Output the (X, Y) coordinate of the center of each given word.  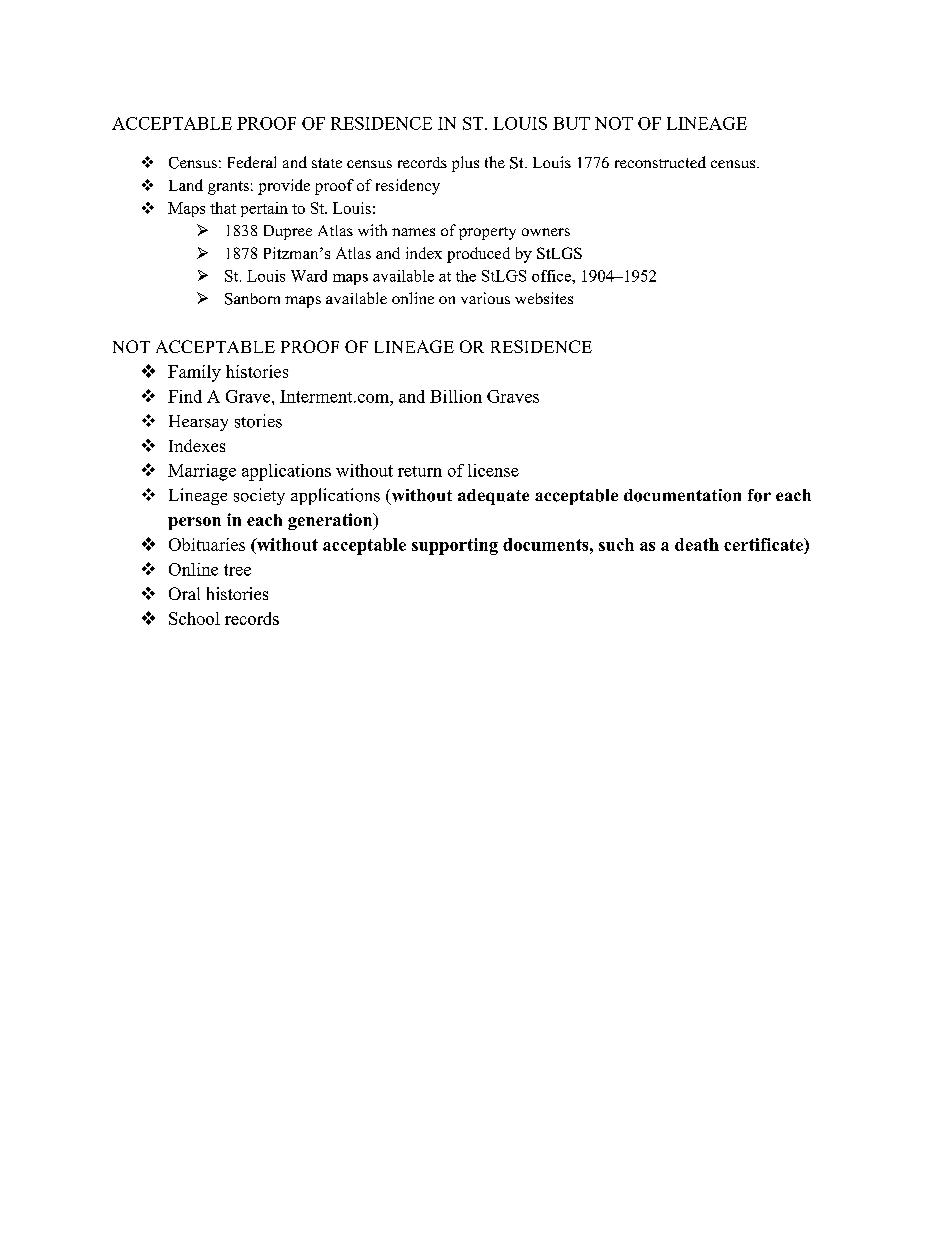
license (493, 470)
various (485, 298)
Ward (309, 276)
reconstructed (660, 162)
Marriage (202, 472)
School (194, 618)
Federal (252, 162)
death (697, 544)
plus (465, 164)
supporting (455, 546)
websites (544, 298)
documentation (682, 495)
